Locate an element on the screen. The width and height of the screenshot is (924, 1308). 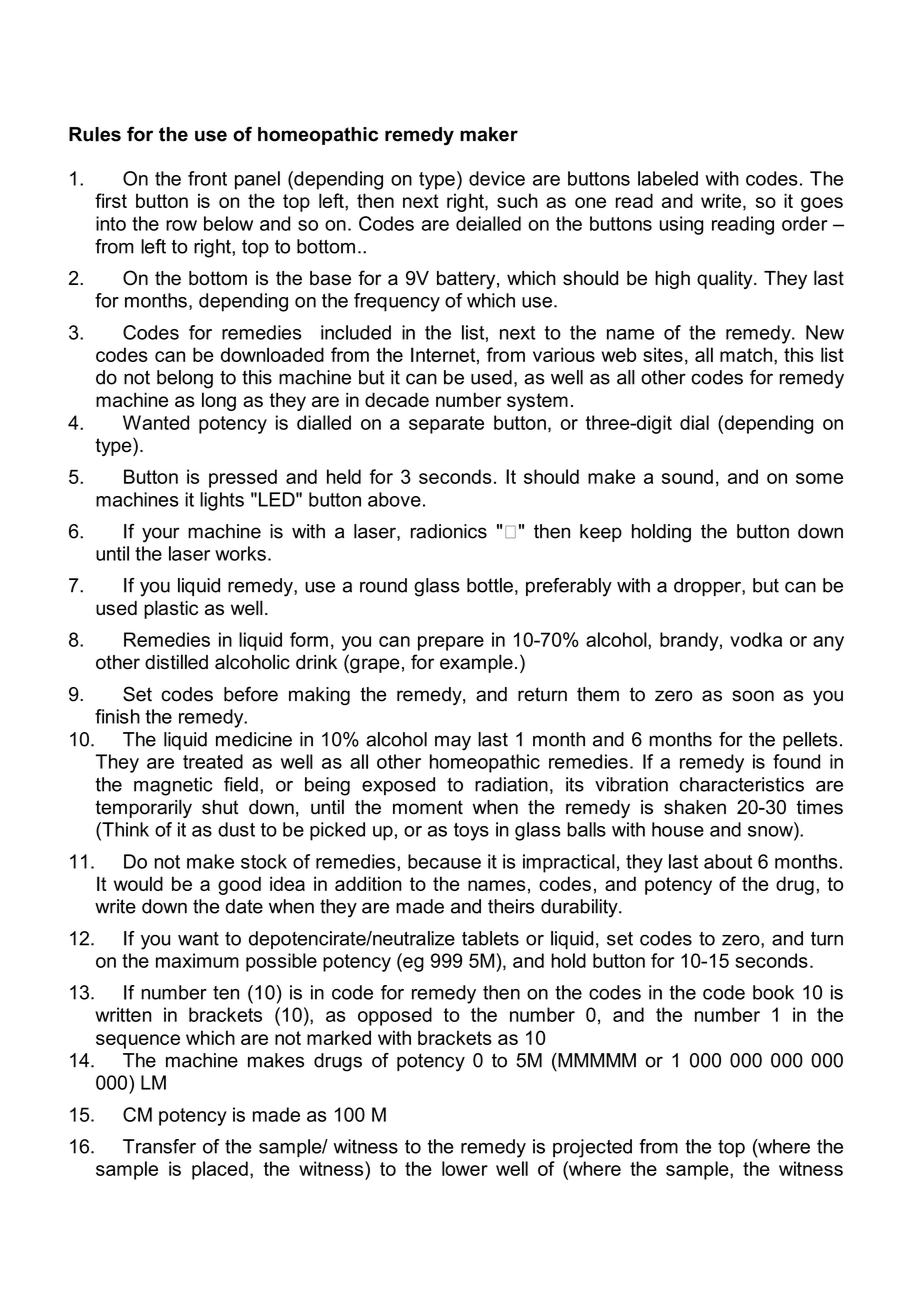
device is located at coordinates (497, 178).
